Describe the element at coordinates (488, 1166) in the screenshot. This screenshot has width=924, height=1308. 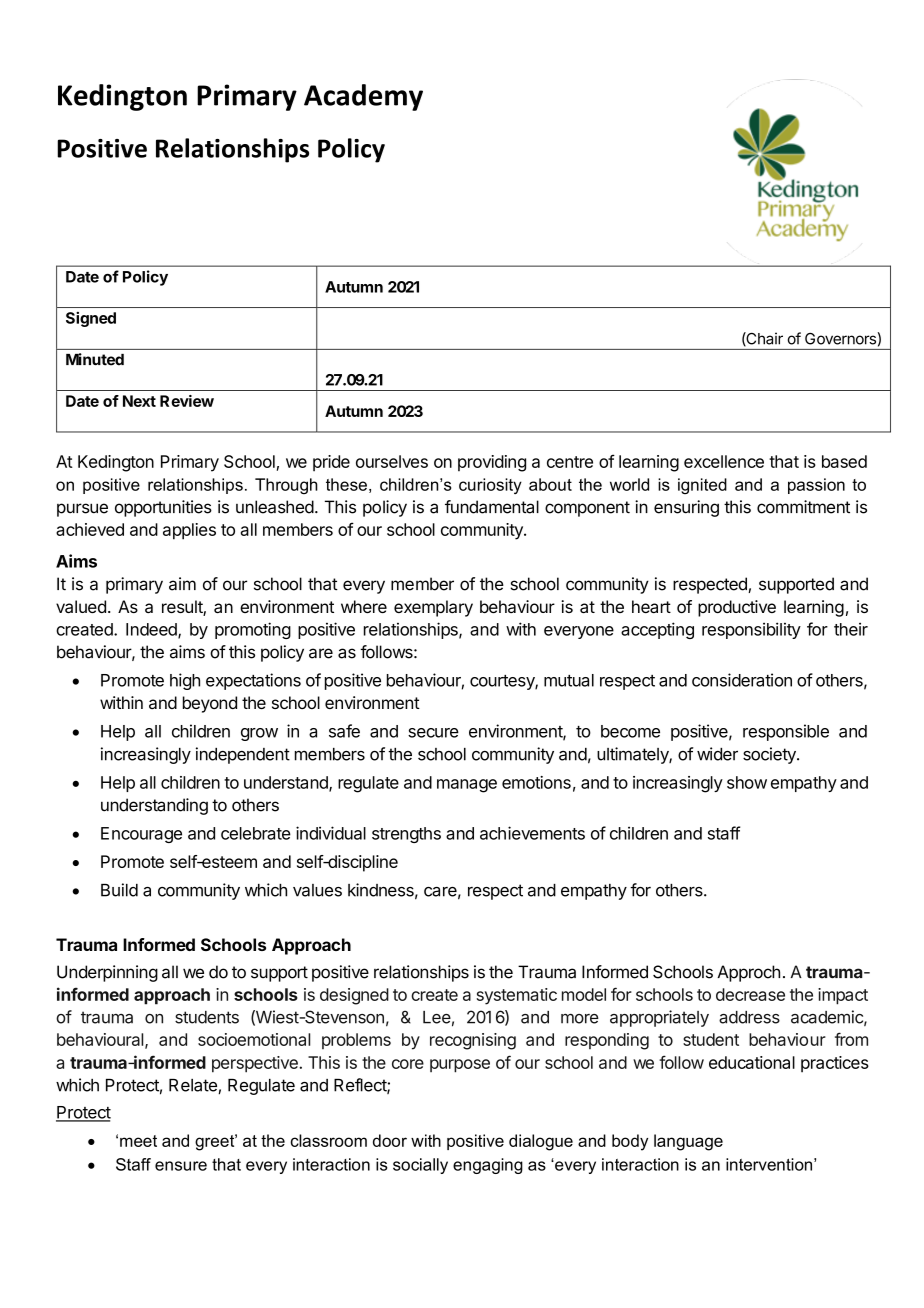
I see `engaging` at that location.
